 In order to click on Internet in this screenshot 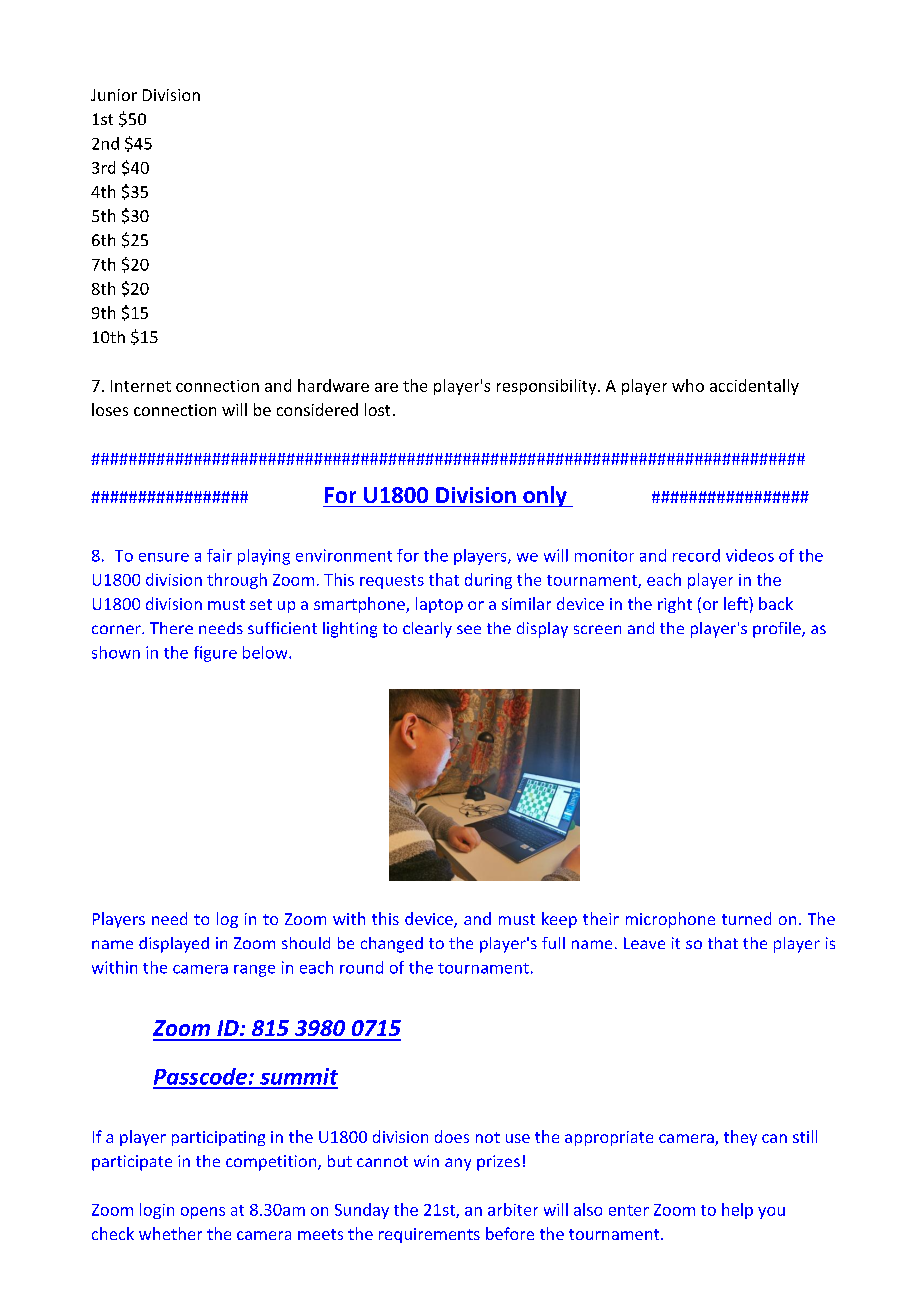, I will do `click(141, 386)`.
